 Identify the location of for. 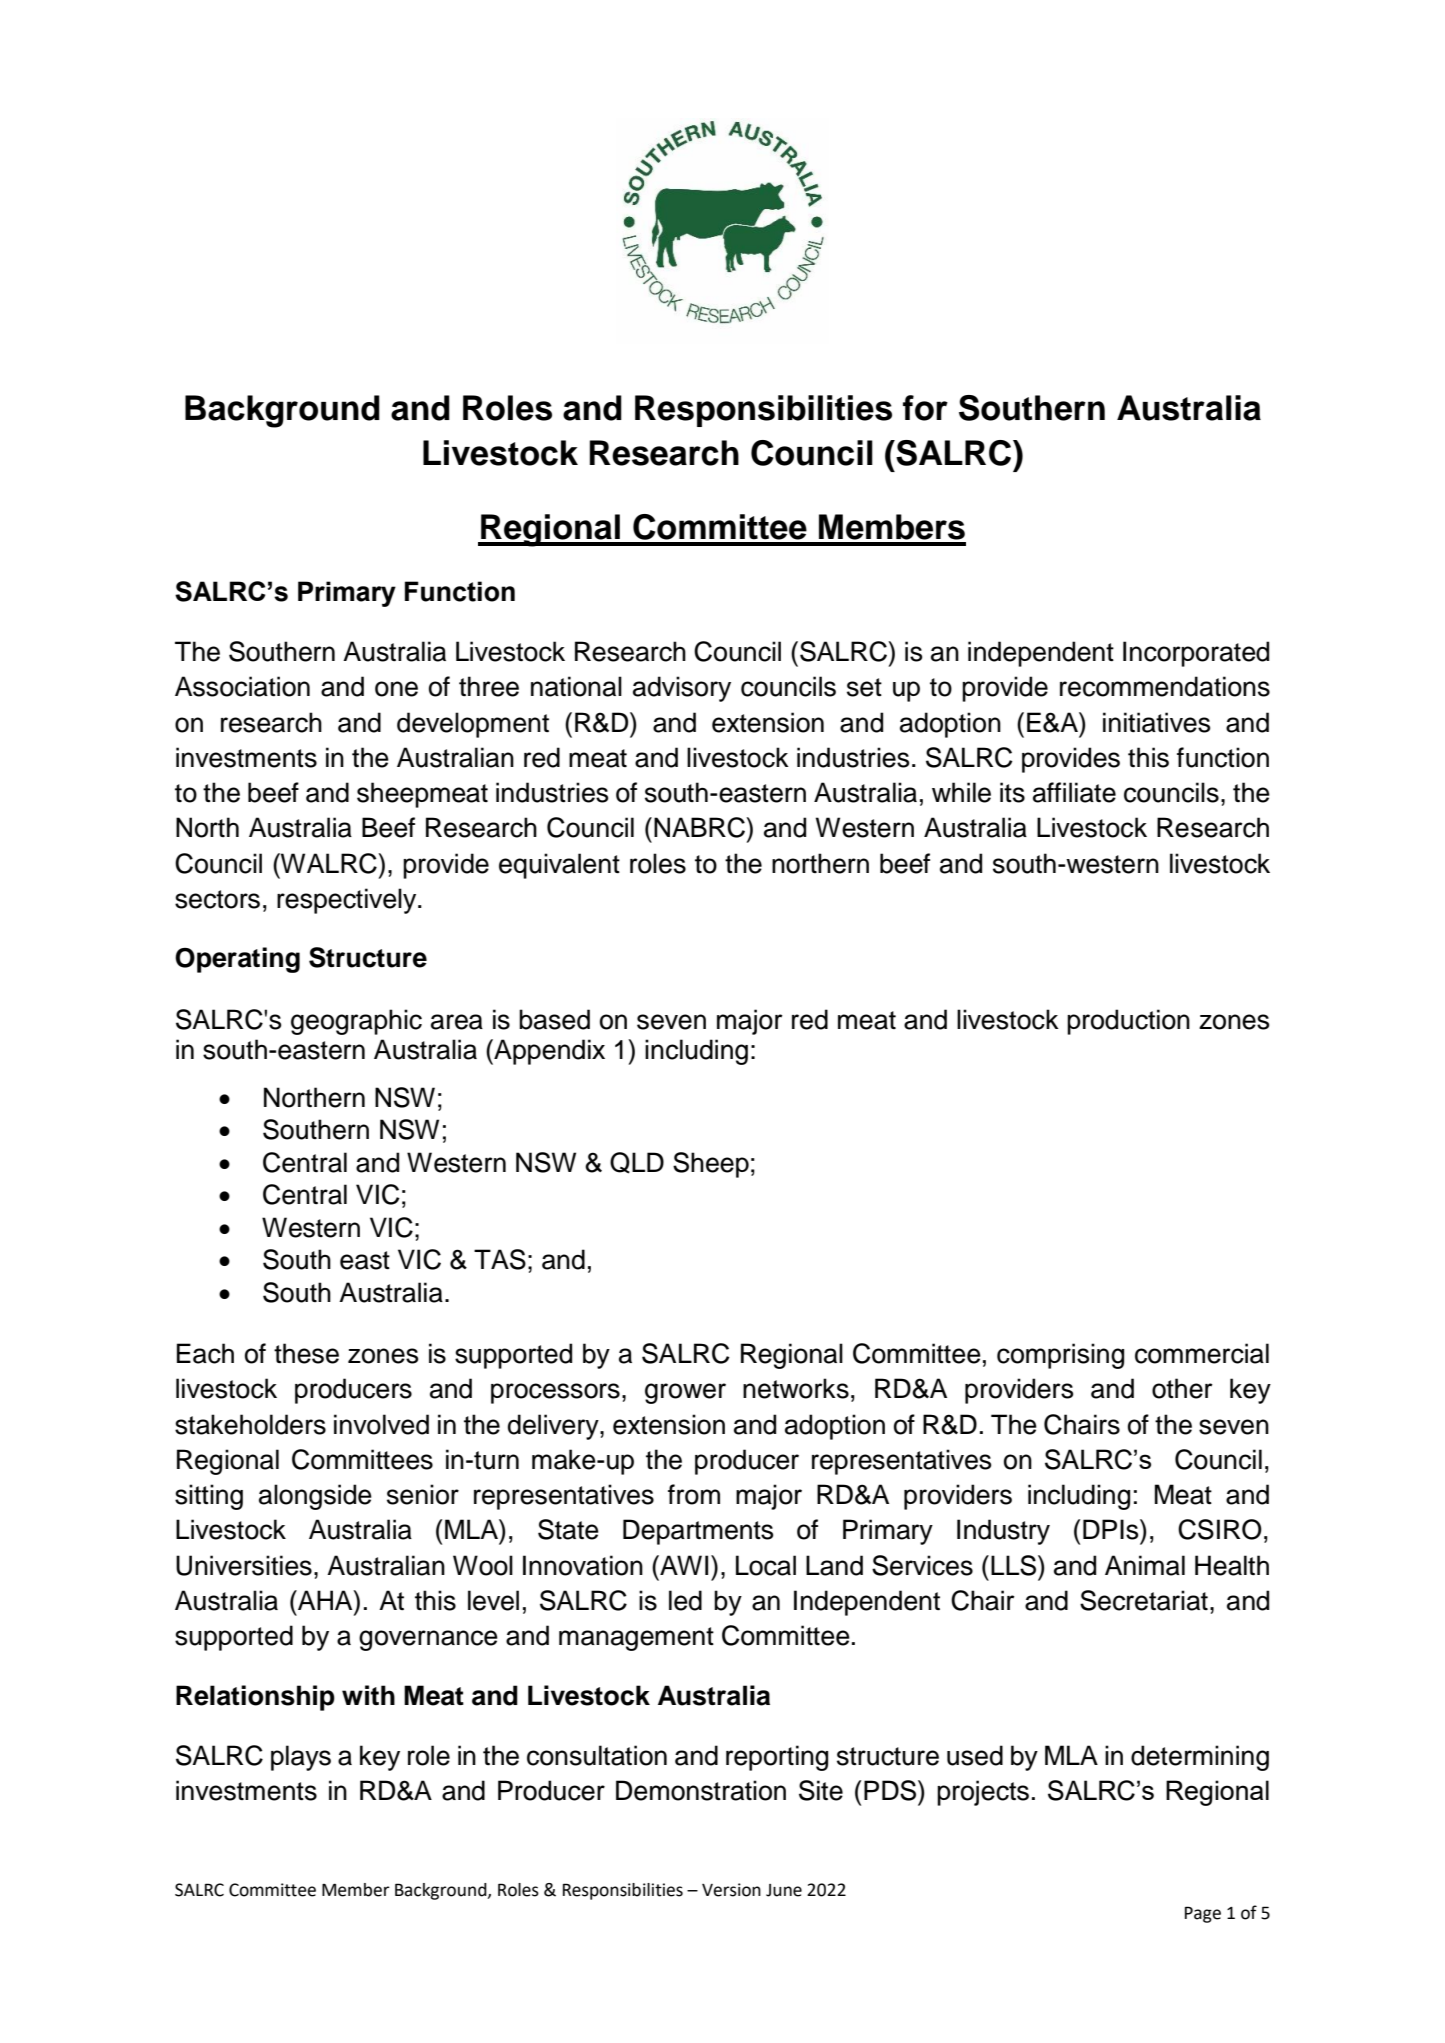
(925, 408).
